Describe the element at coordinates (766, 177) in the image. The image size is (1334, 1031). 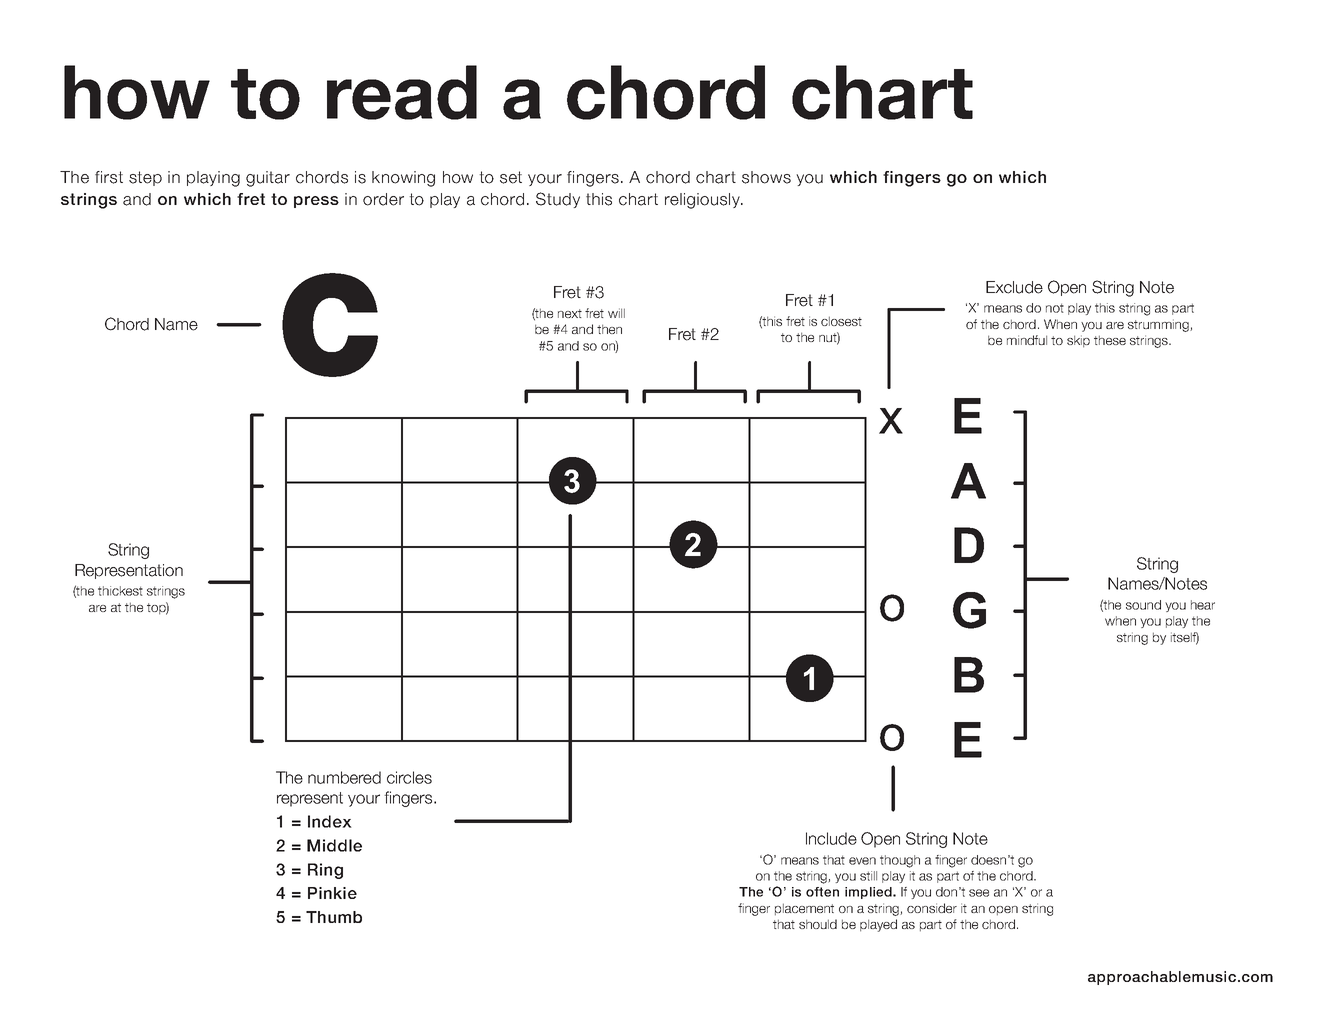
I see `shows` at that location.
